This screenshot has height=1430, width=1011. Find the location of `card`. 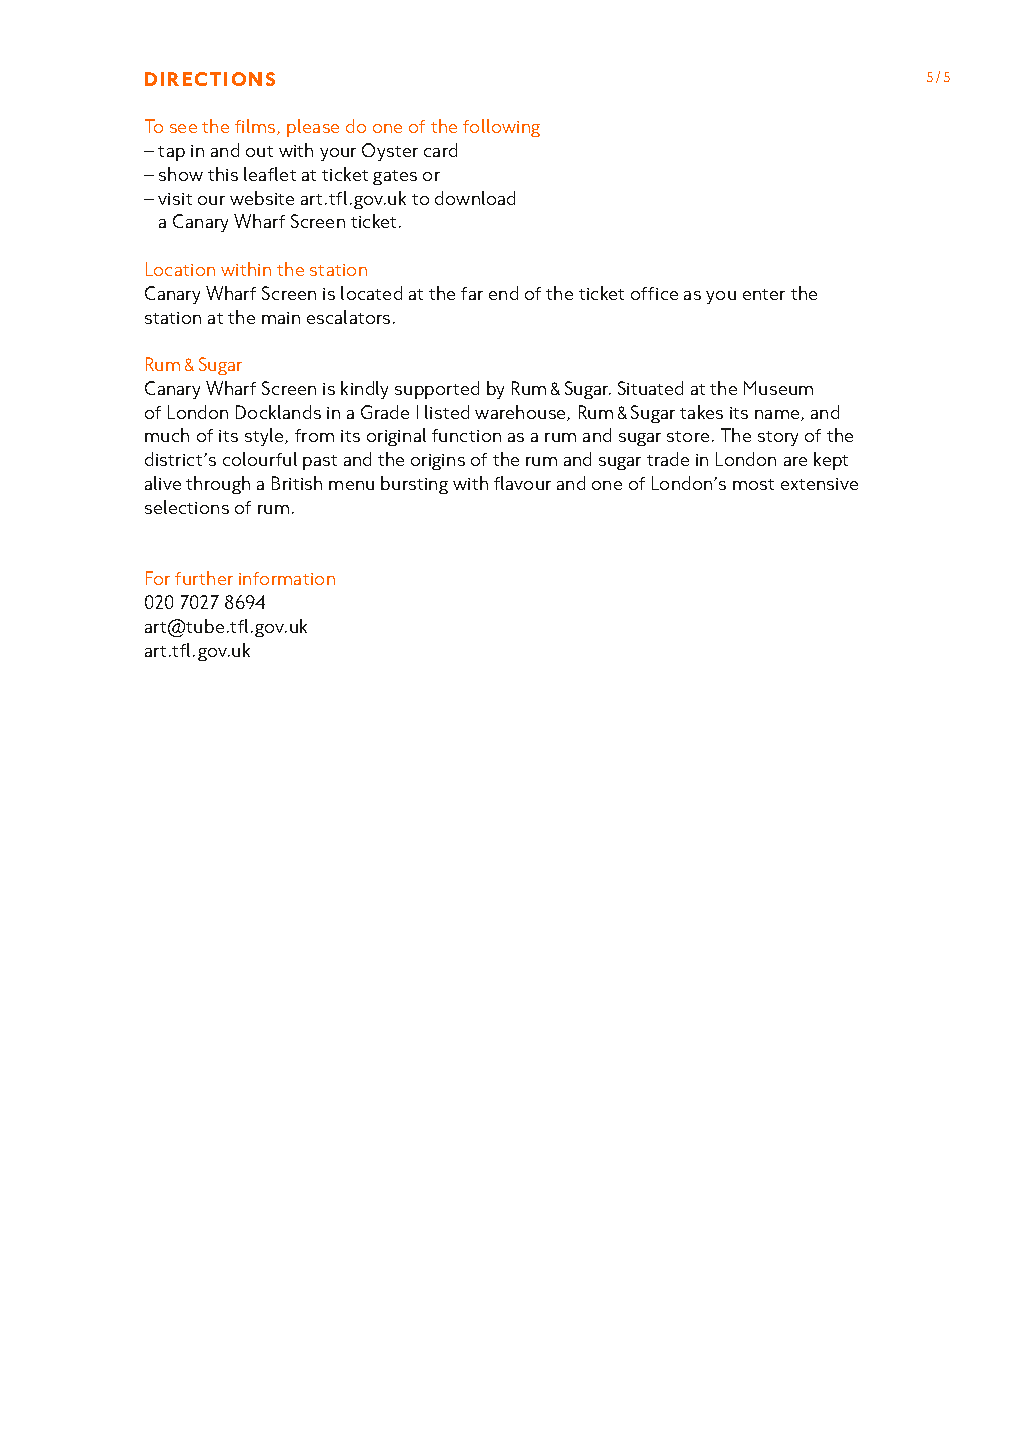

card is located at coordinates (440, 150).
